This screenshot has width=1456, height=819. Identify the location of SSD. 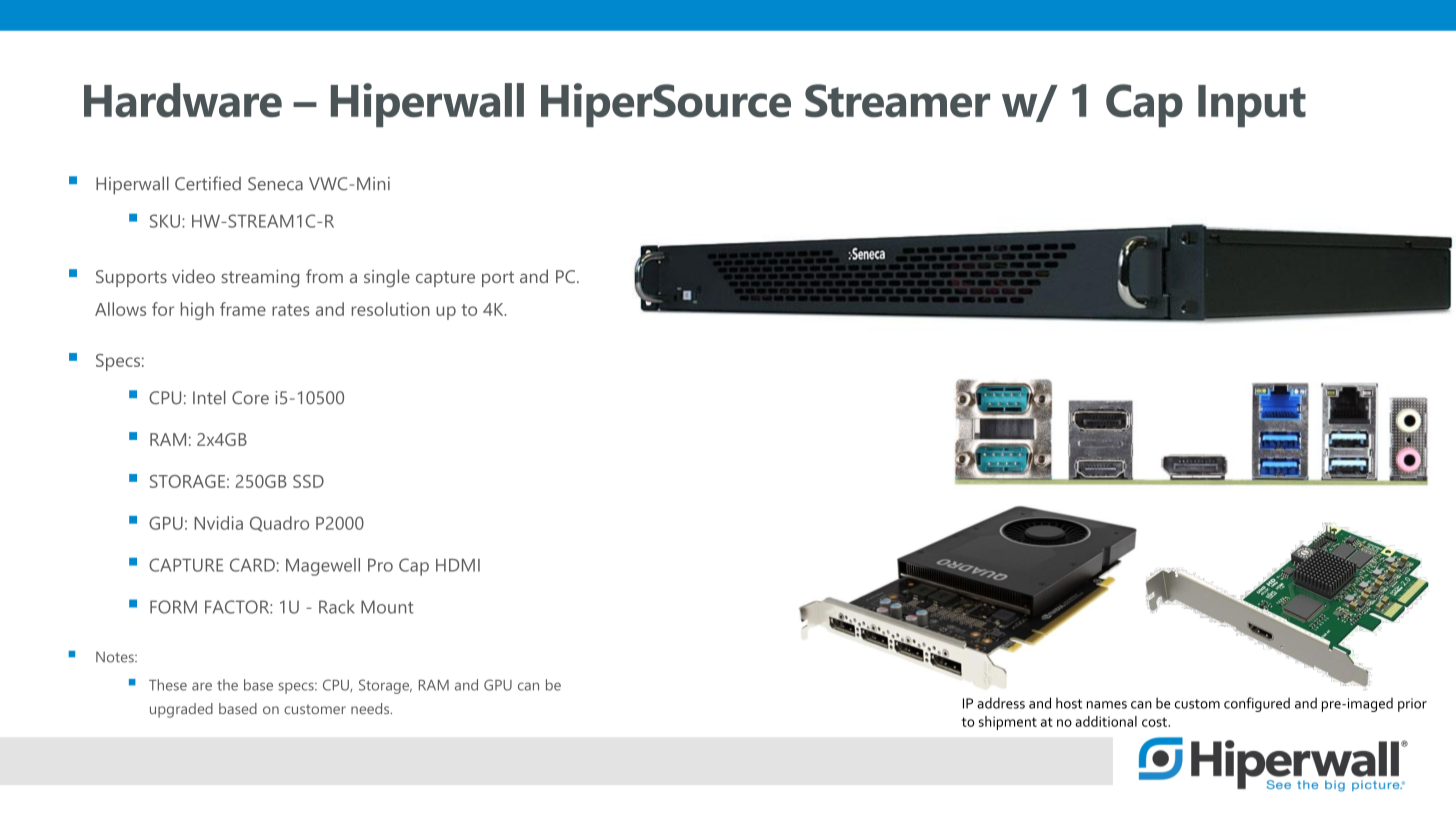
(308, 481).
